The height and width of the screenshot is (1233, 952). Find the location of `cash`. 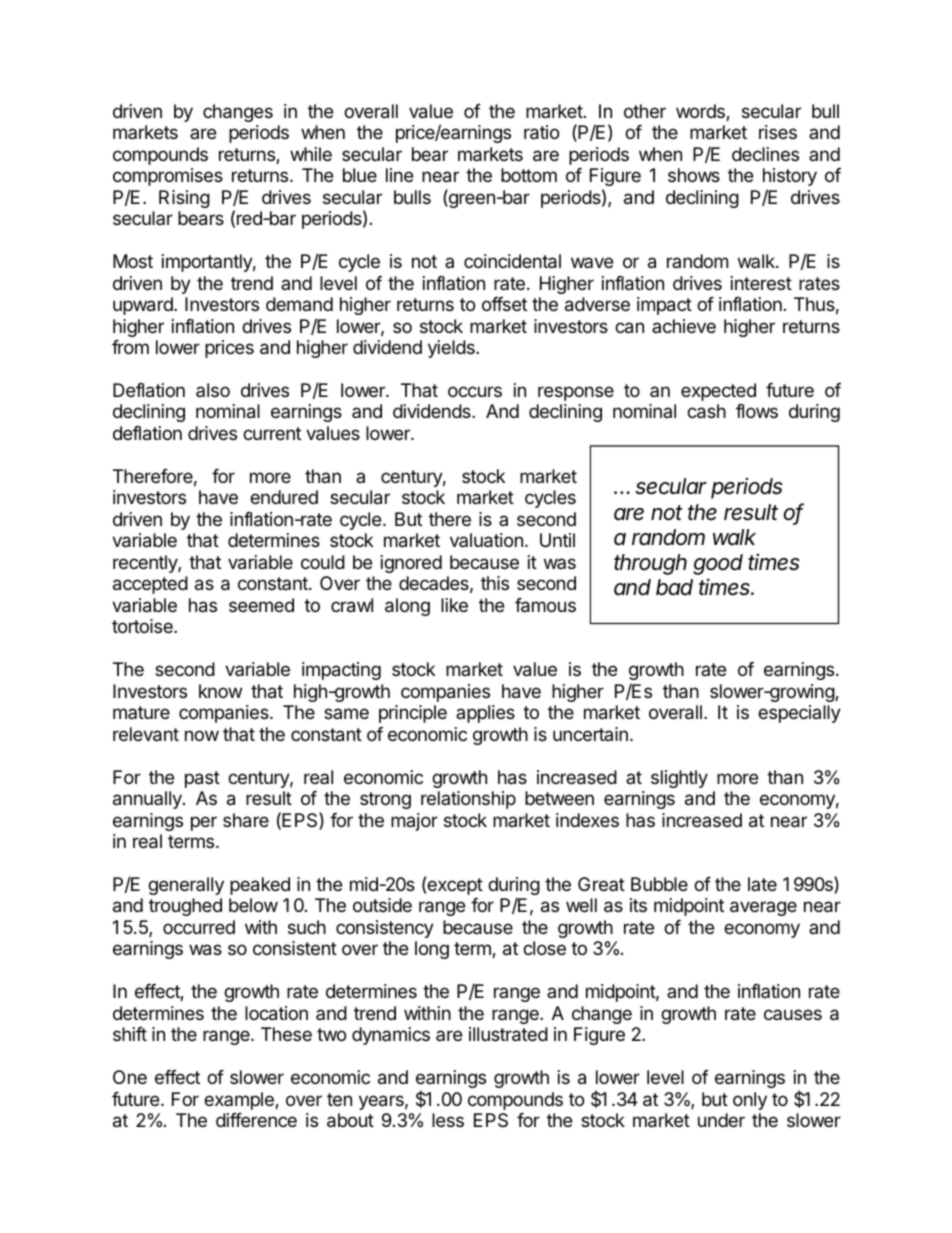

cash is located at coordinates (706, 411).
